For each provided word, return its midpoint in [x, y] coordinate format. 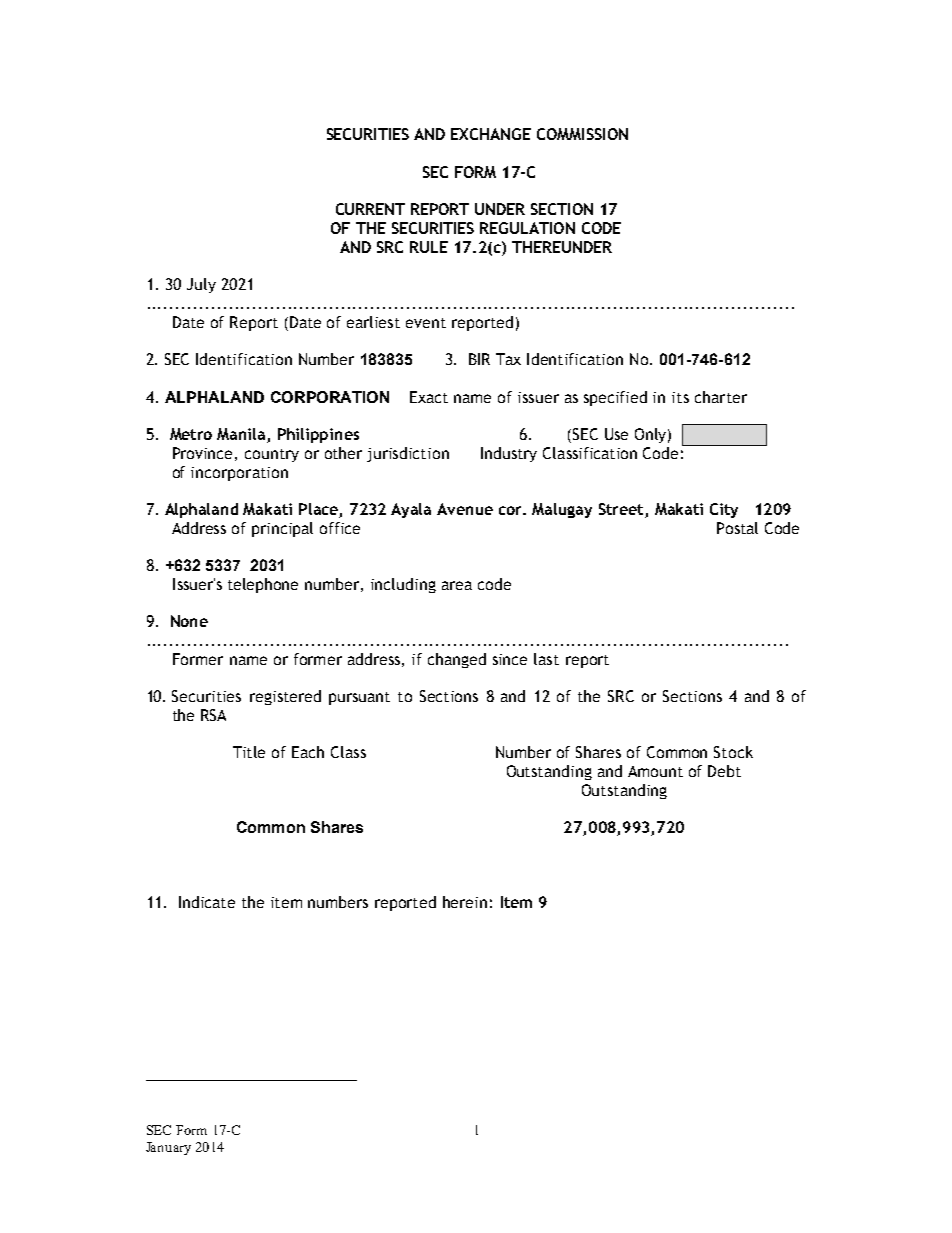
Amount [655, 771]
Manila [242, 435]
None [189, 621]
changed [457, 660]
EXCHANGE [491, 134]
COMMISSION [582, 134]
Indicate [207, 902]
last [546, 659]
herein [465, 902]
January [168, 1148]
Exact [429, 397]
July [201, 285]
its [680, 397]
